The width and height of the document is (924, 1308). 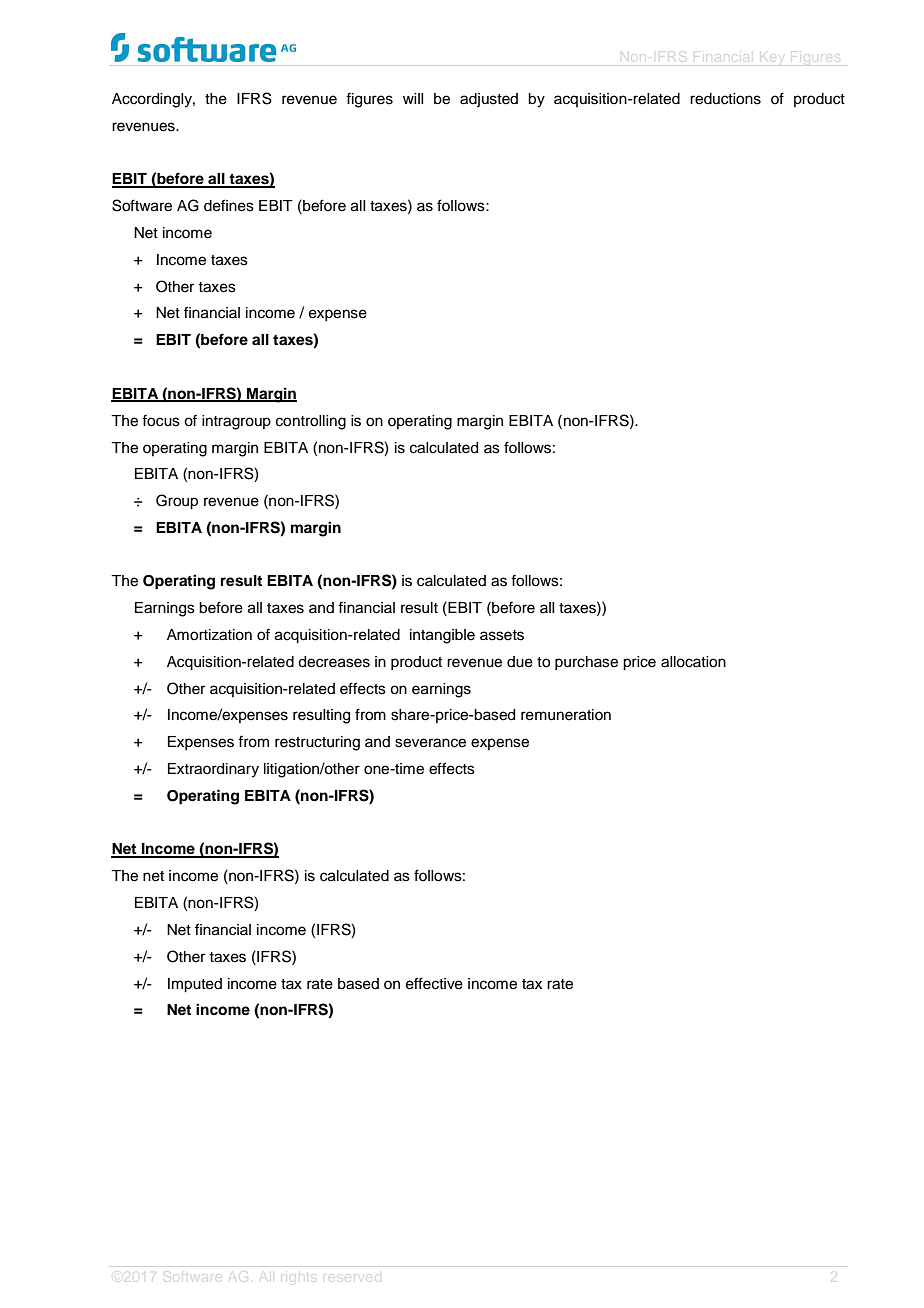 I want to click on intangible, so click(x=442, y=636).
